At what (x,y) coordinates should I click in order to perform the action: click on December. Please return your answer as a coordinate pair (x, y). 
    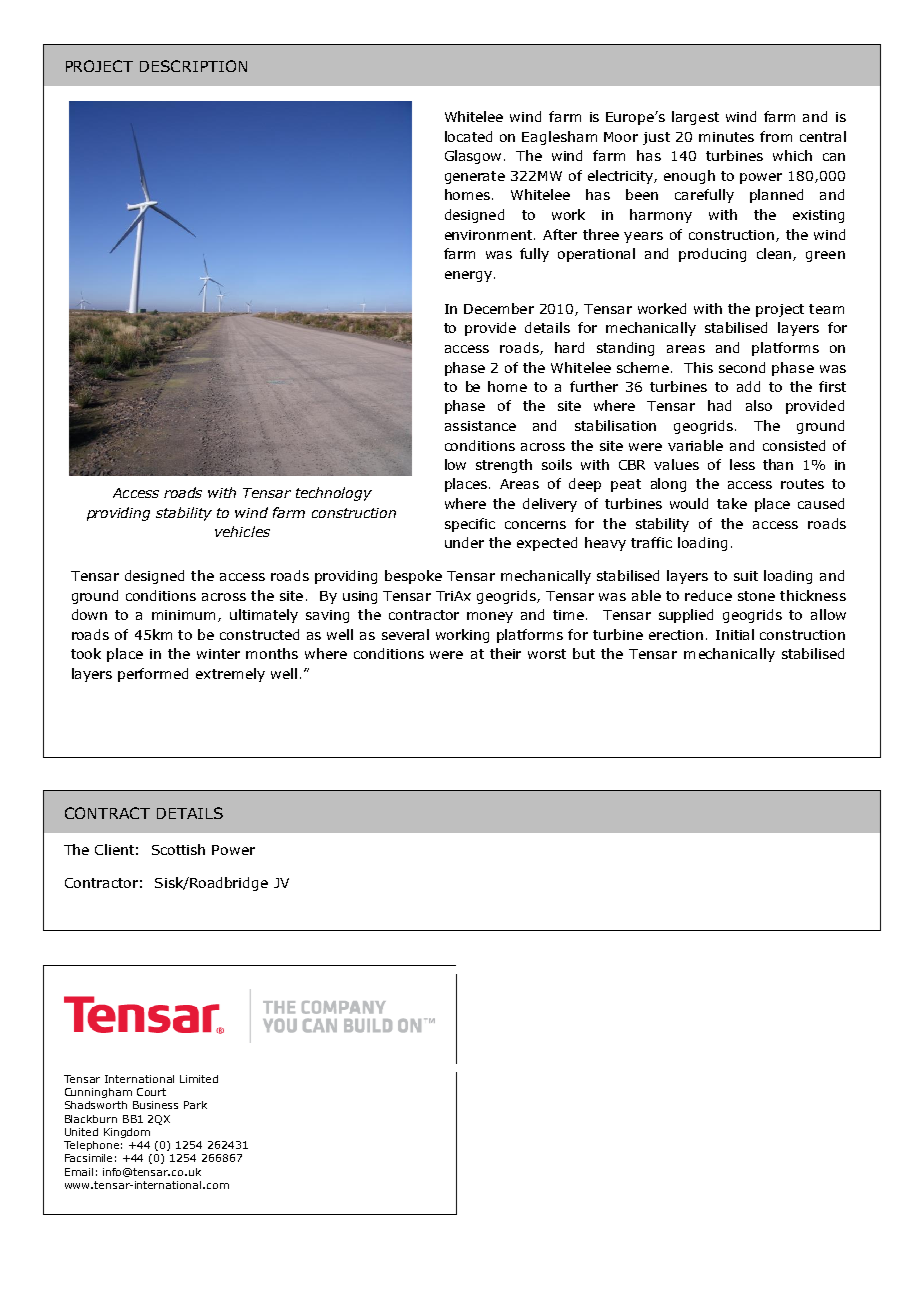
    Looking at the image, I should click on (499, 308).
